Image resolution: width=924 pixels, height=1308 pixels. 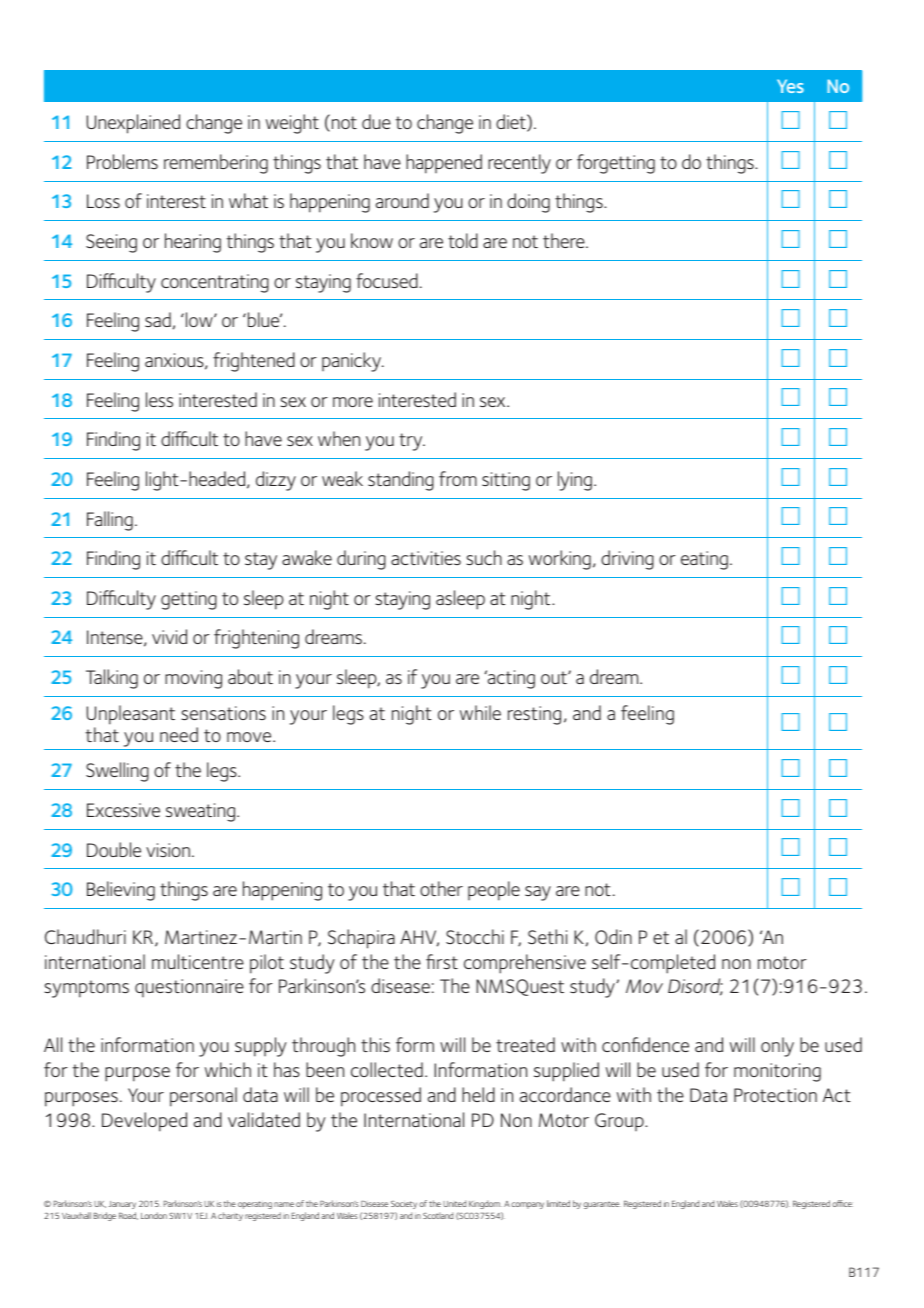 I want to click on United, so click(x=454, y=1203).
